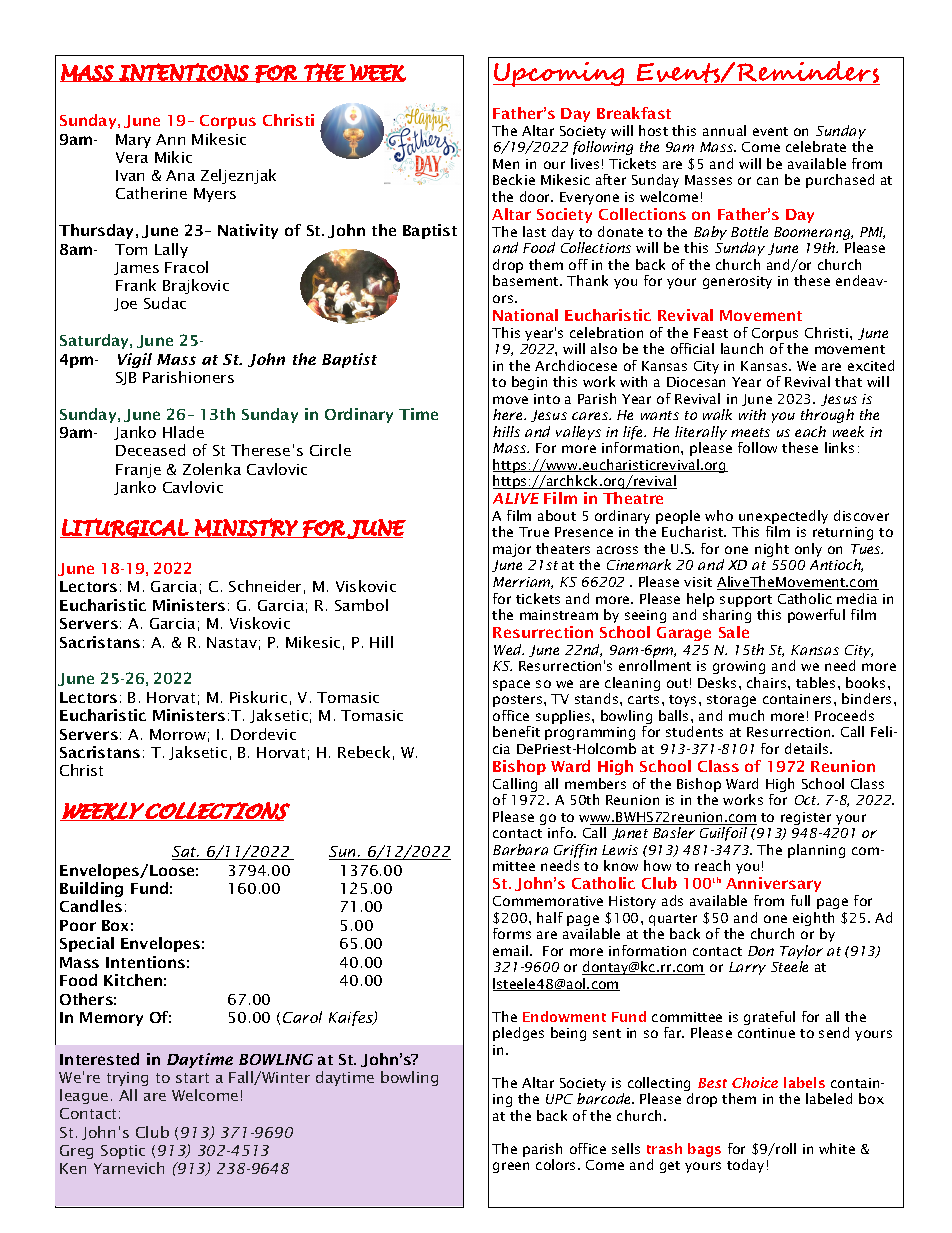 Image resolution: width=952 pixels, height=1233 pixels. I want to click on green, so click(511, 1167).
